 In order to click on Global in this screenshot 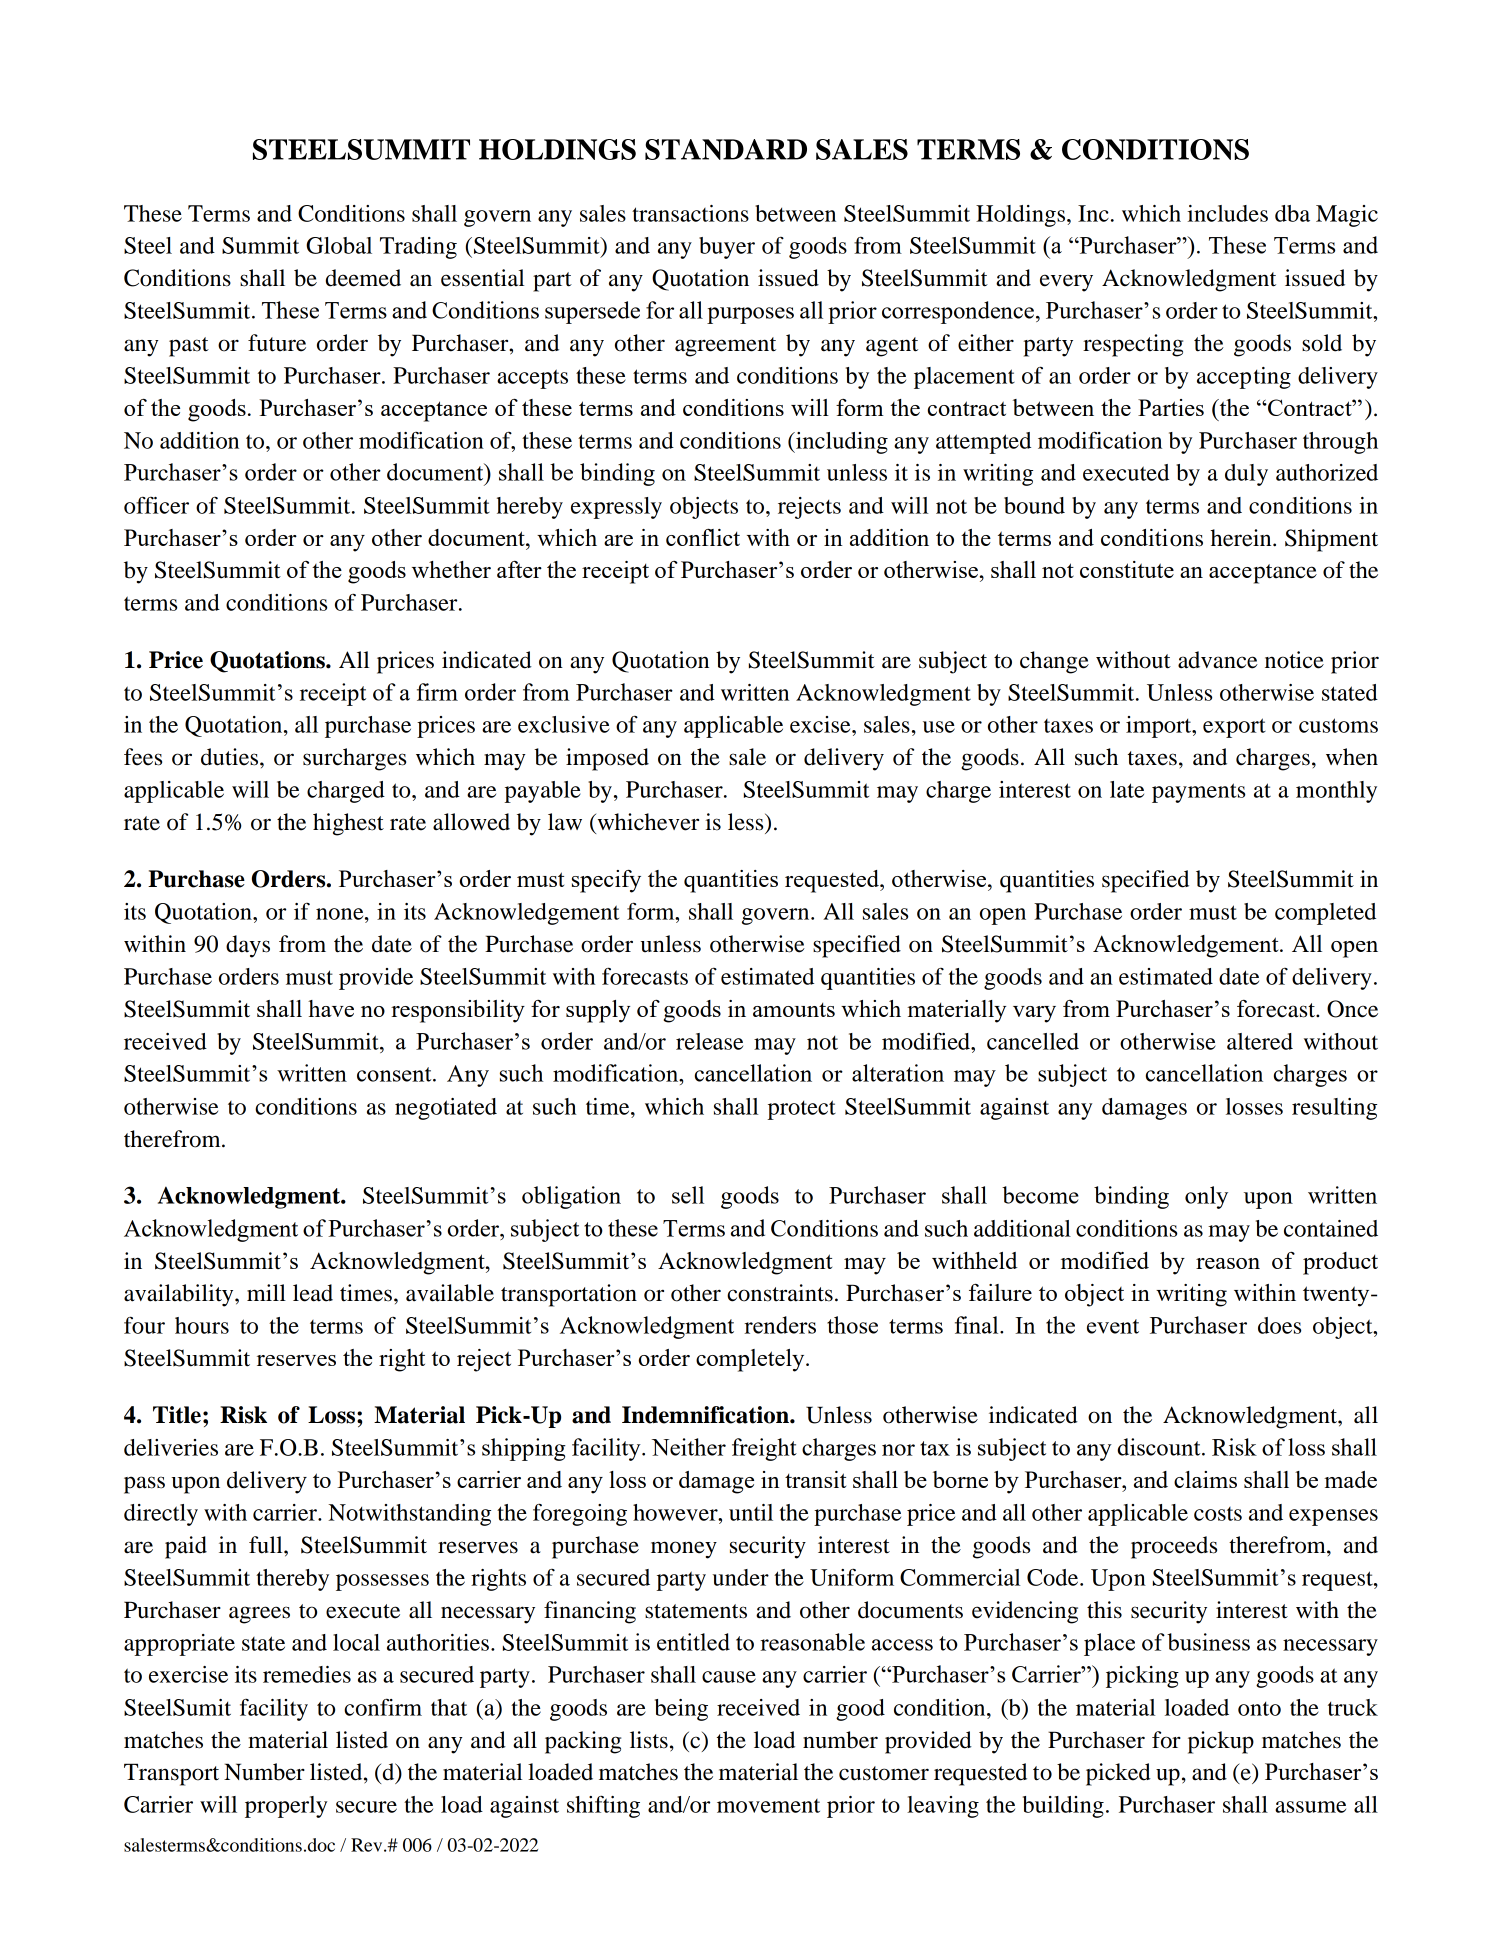, I will do `click(339, 245)`.
